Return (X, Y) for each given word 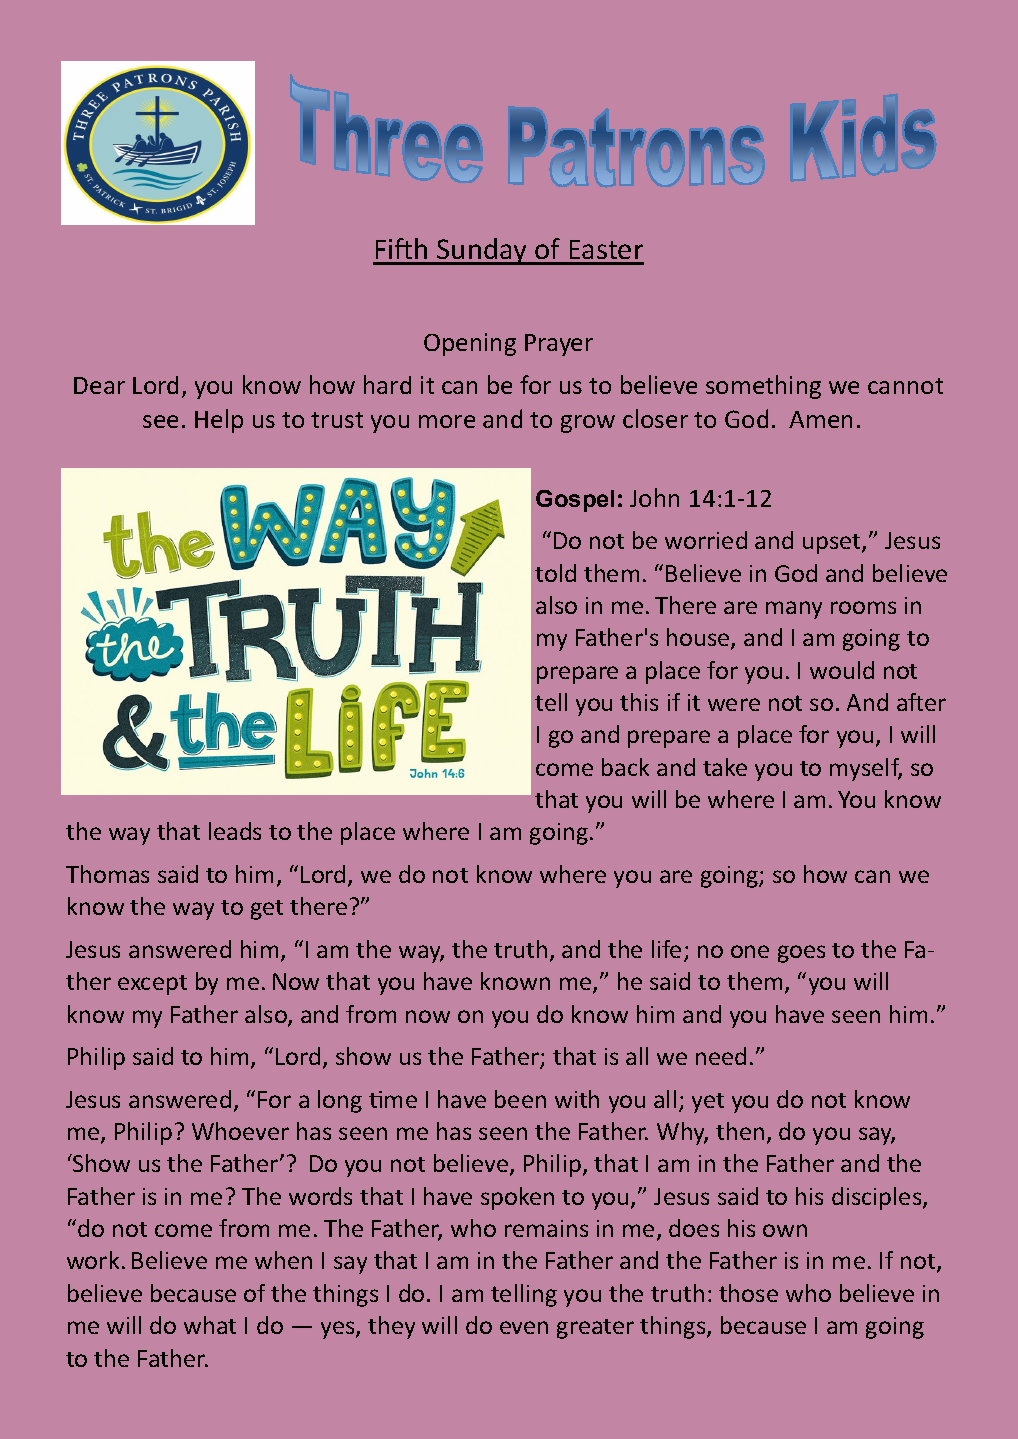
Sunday (482, 251)
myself (866, 769)
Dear (99, 385)
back (625, 767)
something (763, 387)
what (210, 1325)
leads (235, 831)
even (524, 1327)
